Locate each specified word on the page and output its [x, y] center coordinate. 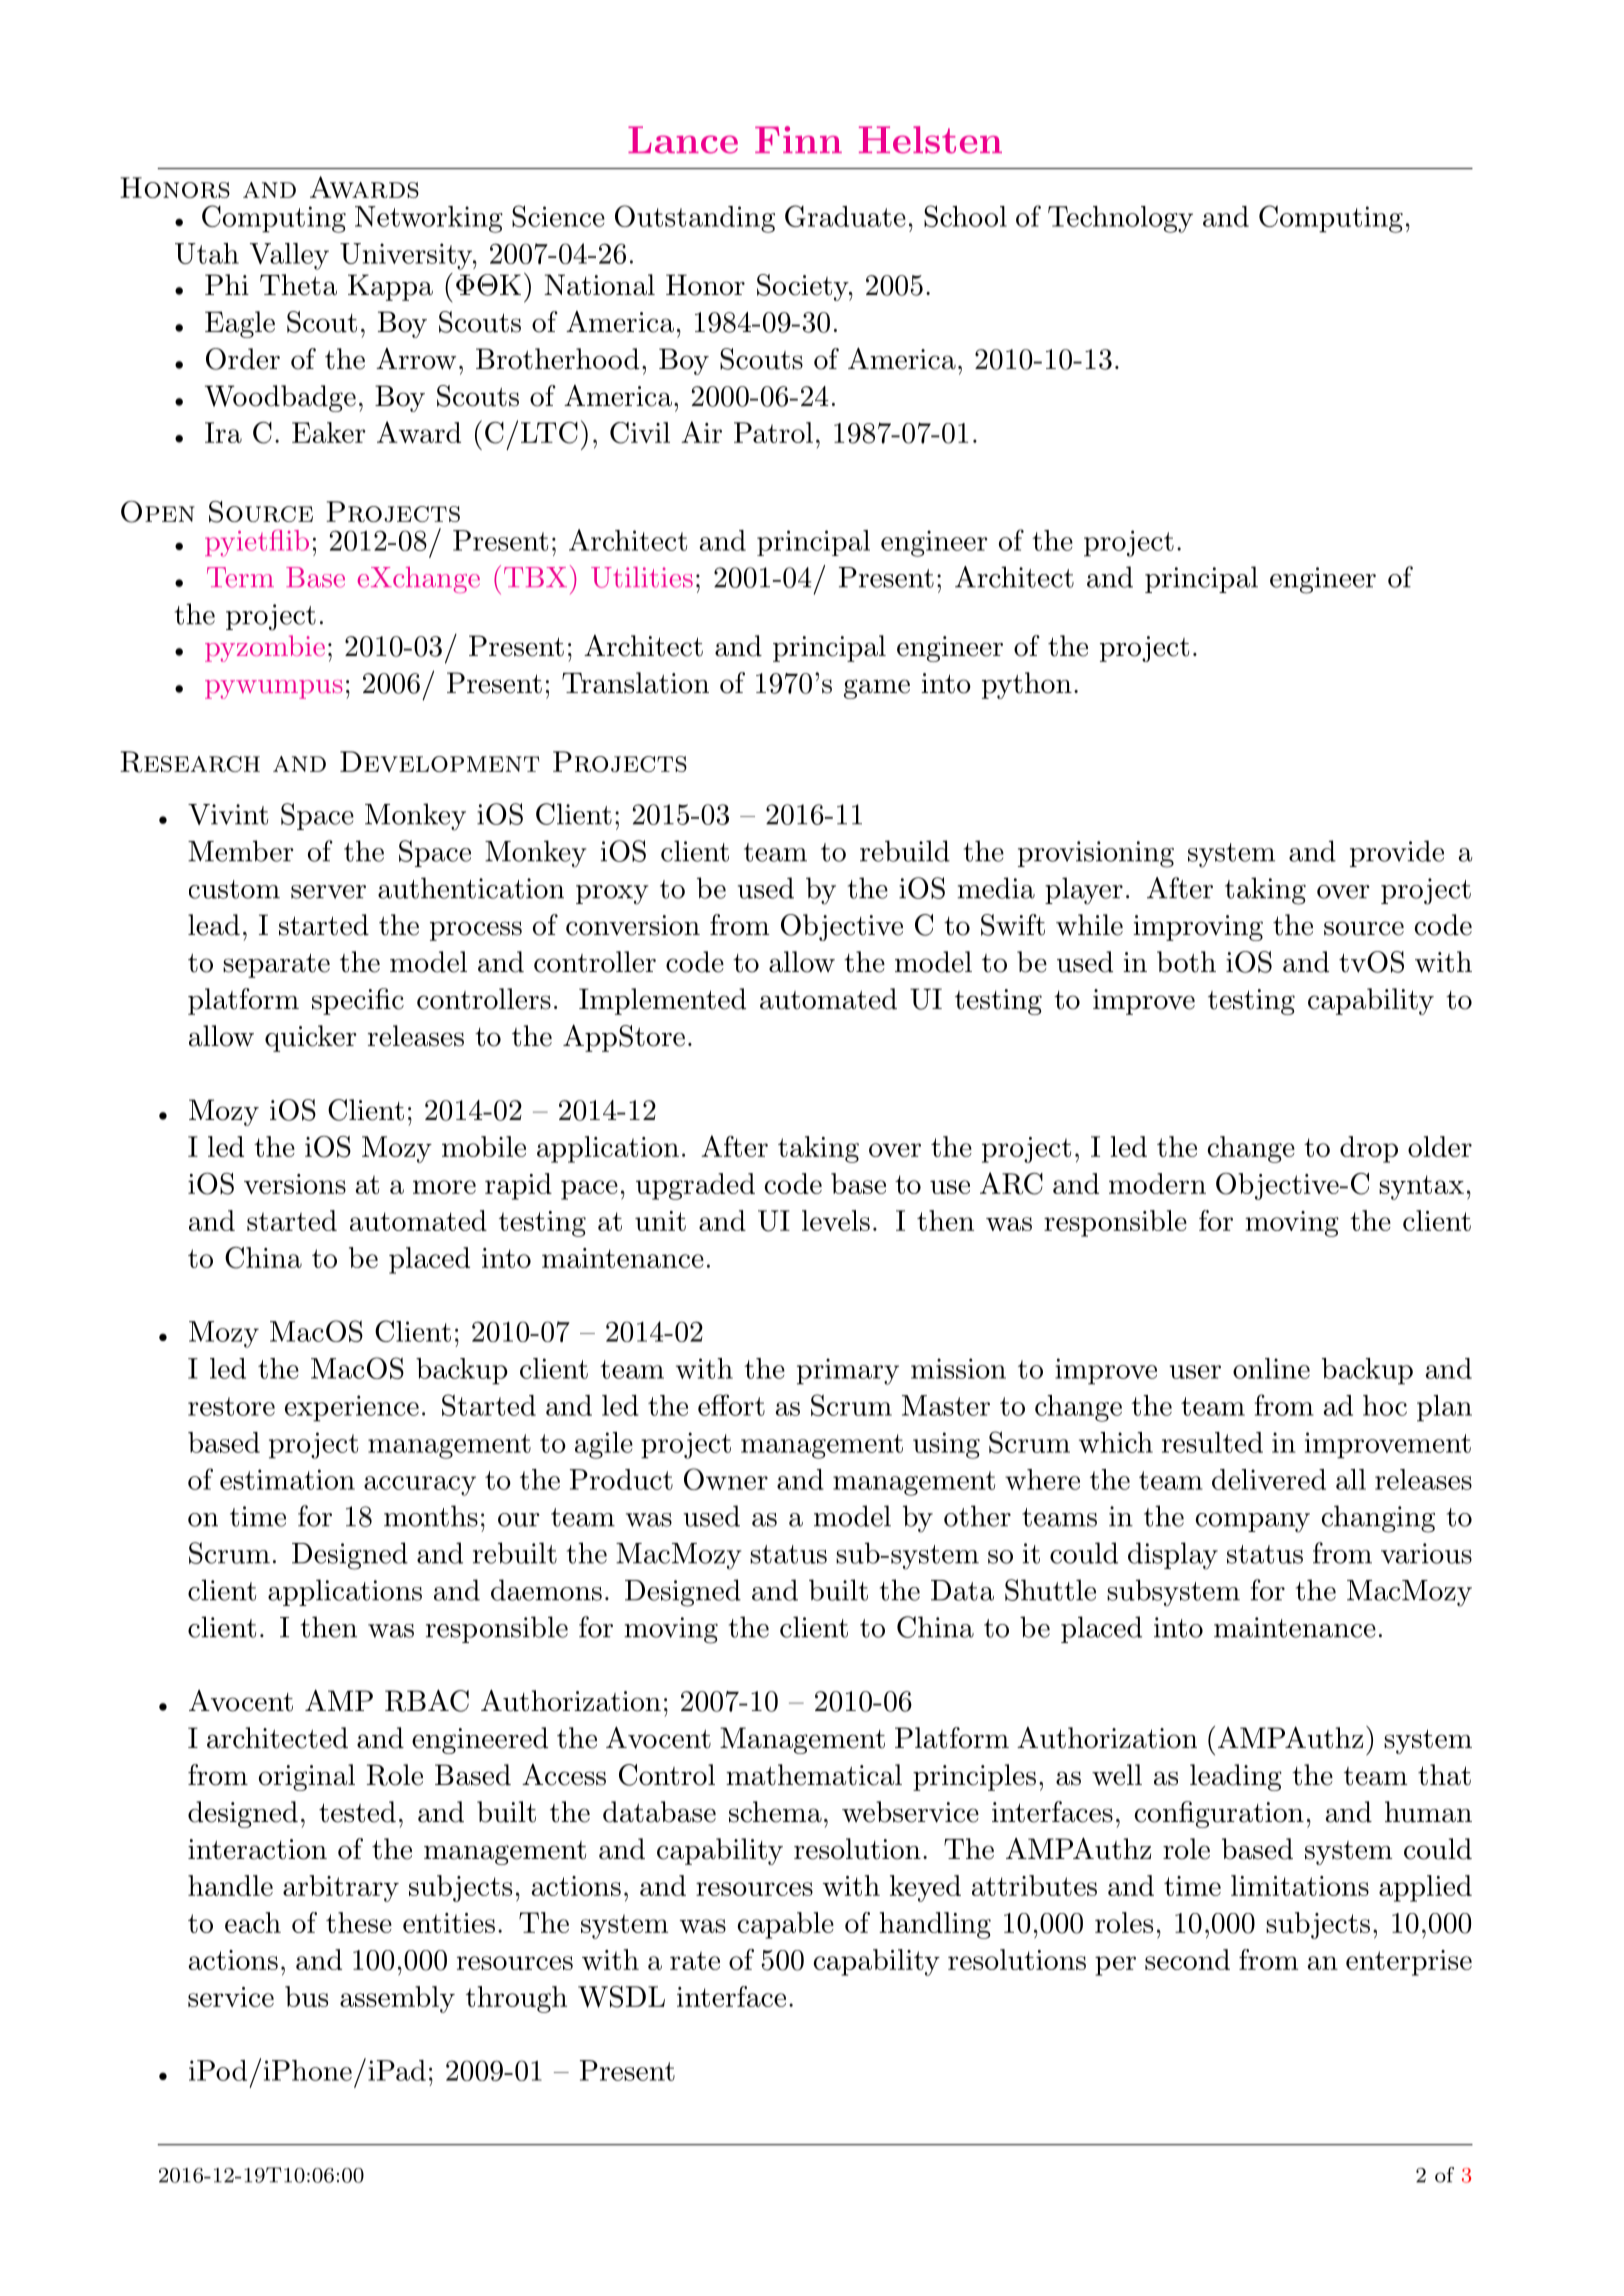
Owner [726, 1479]
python [1027, 685]
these [359, 1922]
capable [785, 1925]
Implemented [662, 1001]
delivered [1269, 1479]
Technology [1120, 219]
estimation [287, 1479]
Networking [429, 219]
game [877, 689]
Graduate [845, 216]
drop [1369, 1149]
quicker [311, 1038]
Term [240, 577]
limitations [1300, 1885]
